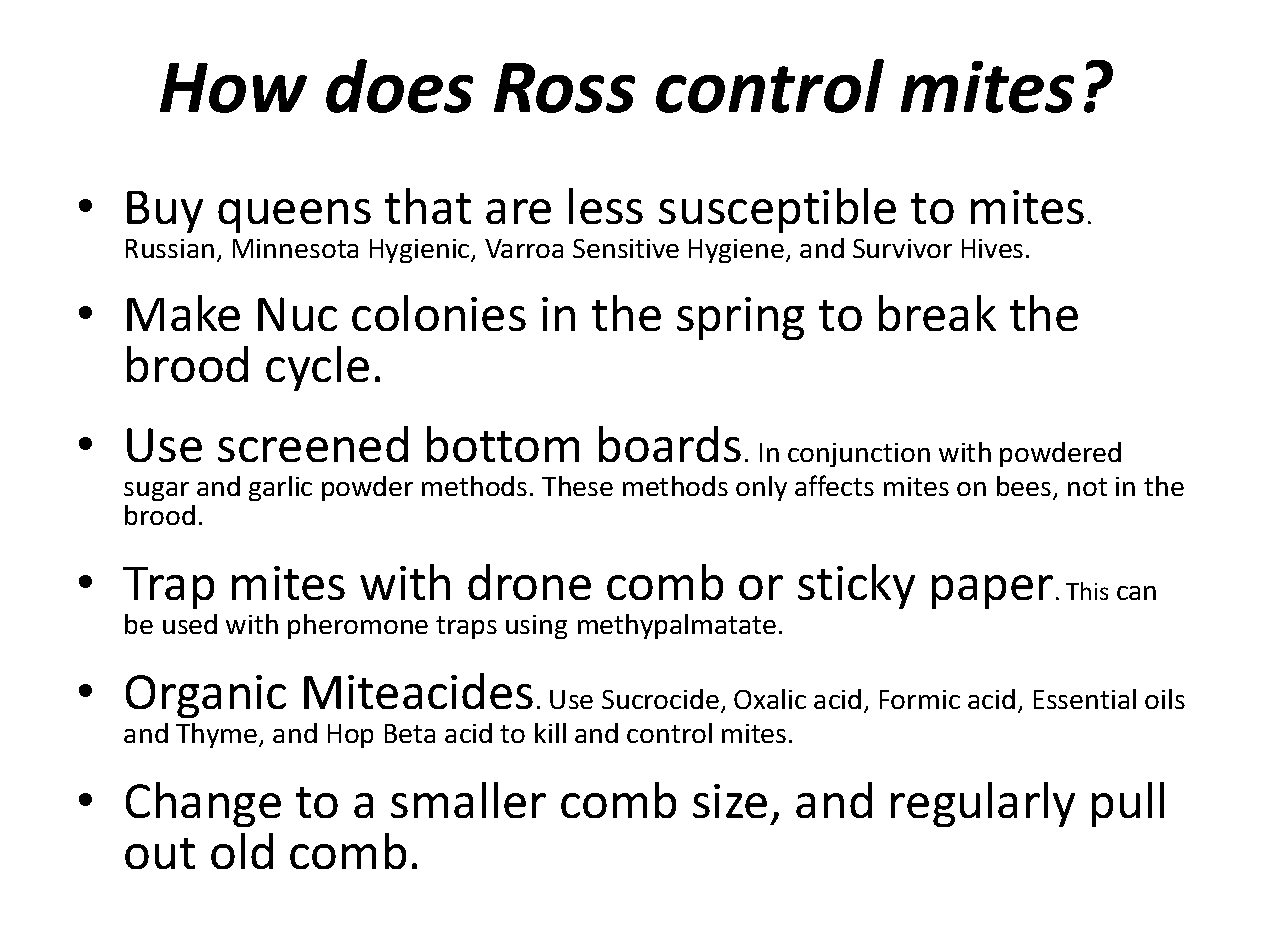  Describe the element at coordinates (564, 88) in the document. I see `Ross` at that location.
